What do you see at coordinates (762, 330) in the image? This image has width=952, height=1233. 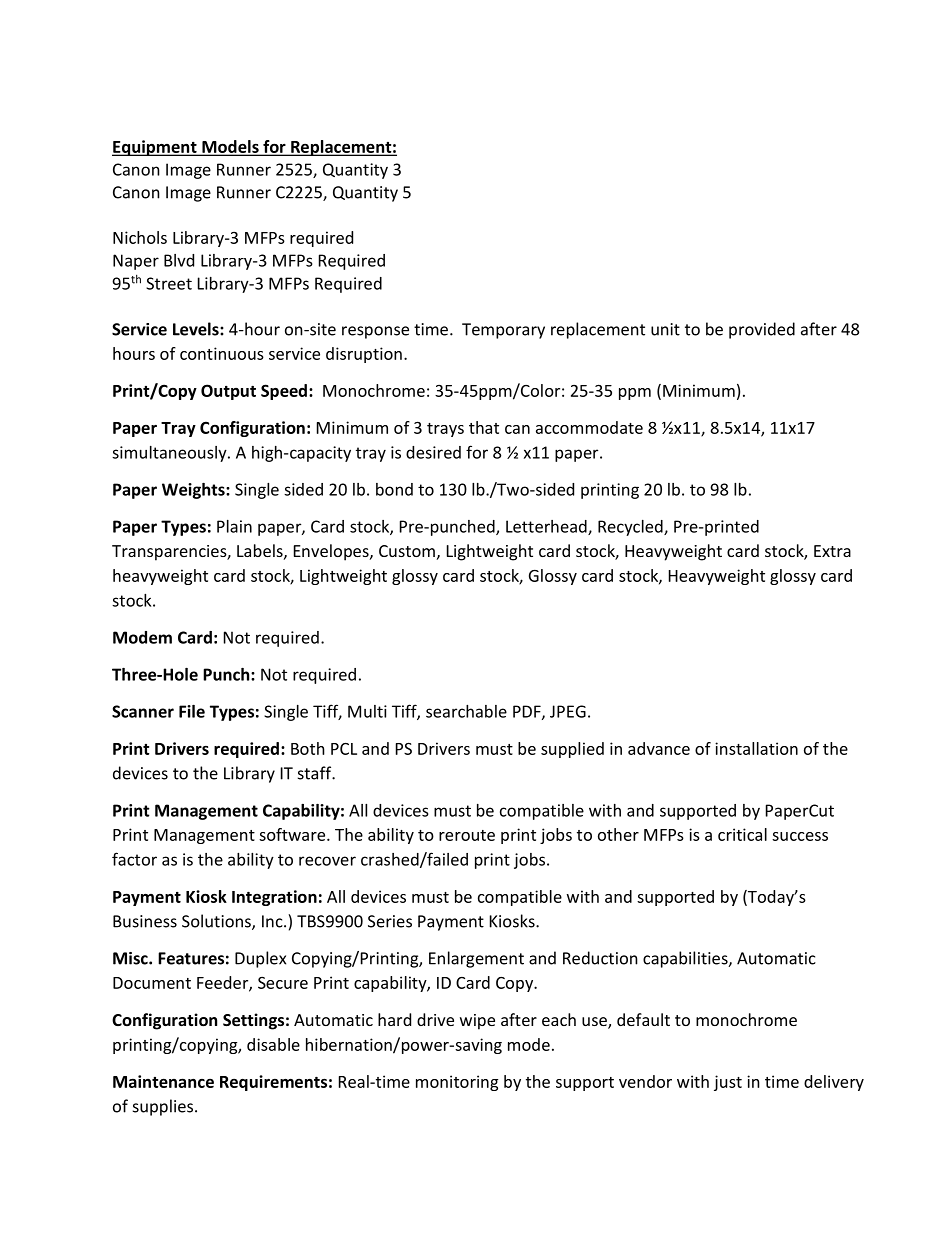 I see `provided` at bounding box center [762, 330].
